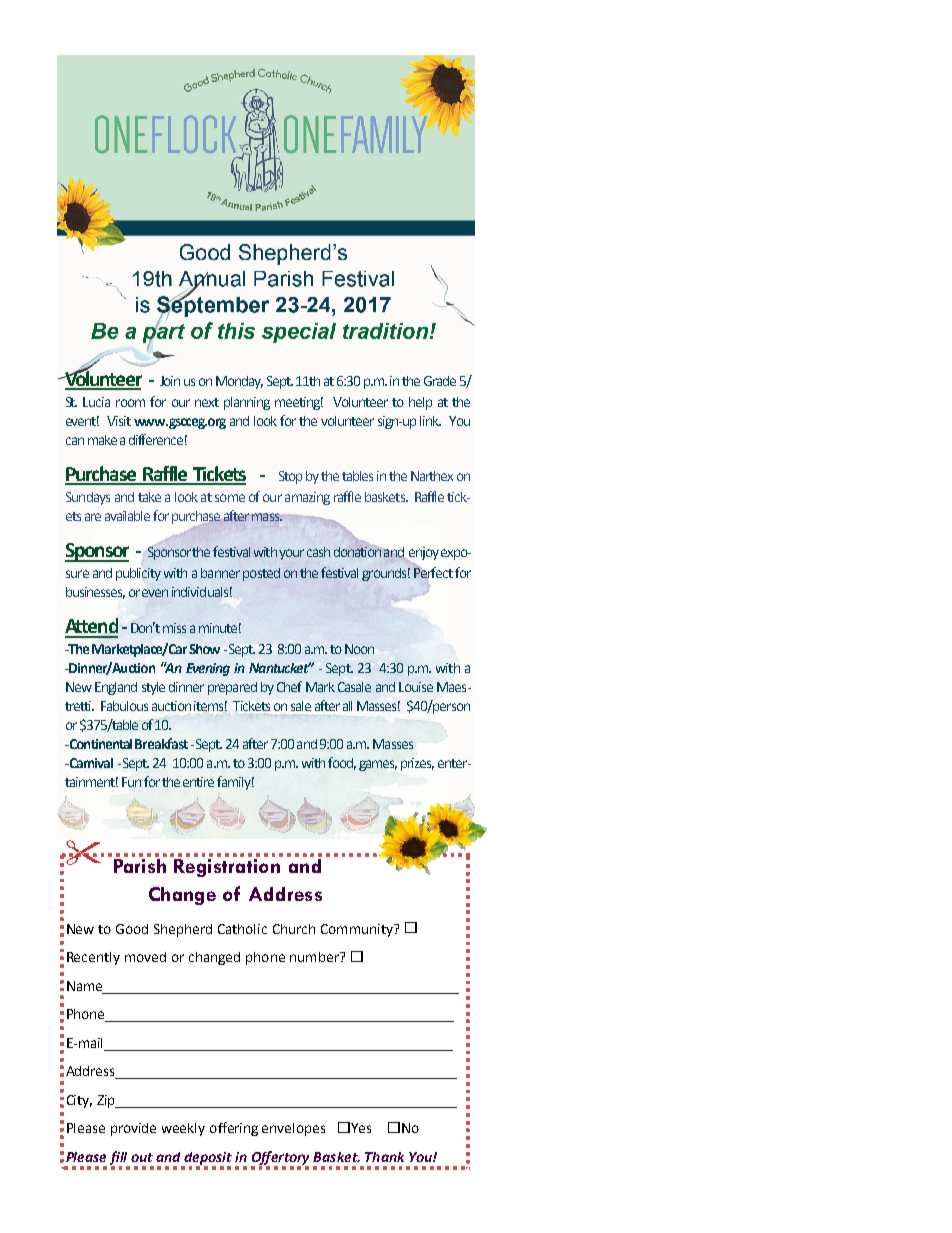 Image resolution: width=952 pixels, height=1233 pixels. What do you see at coordinates (90, 763) in the screenshot?
I see `Carnival` at bounding box center [90, 763].
